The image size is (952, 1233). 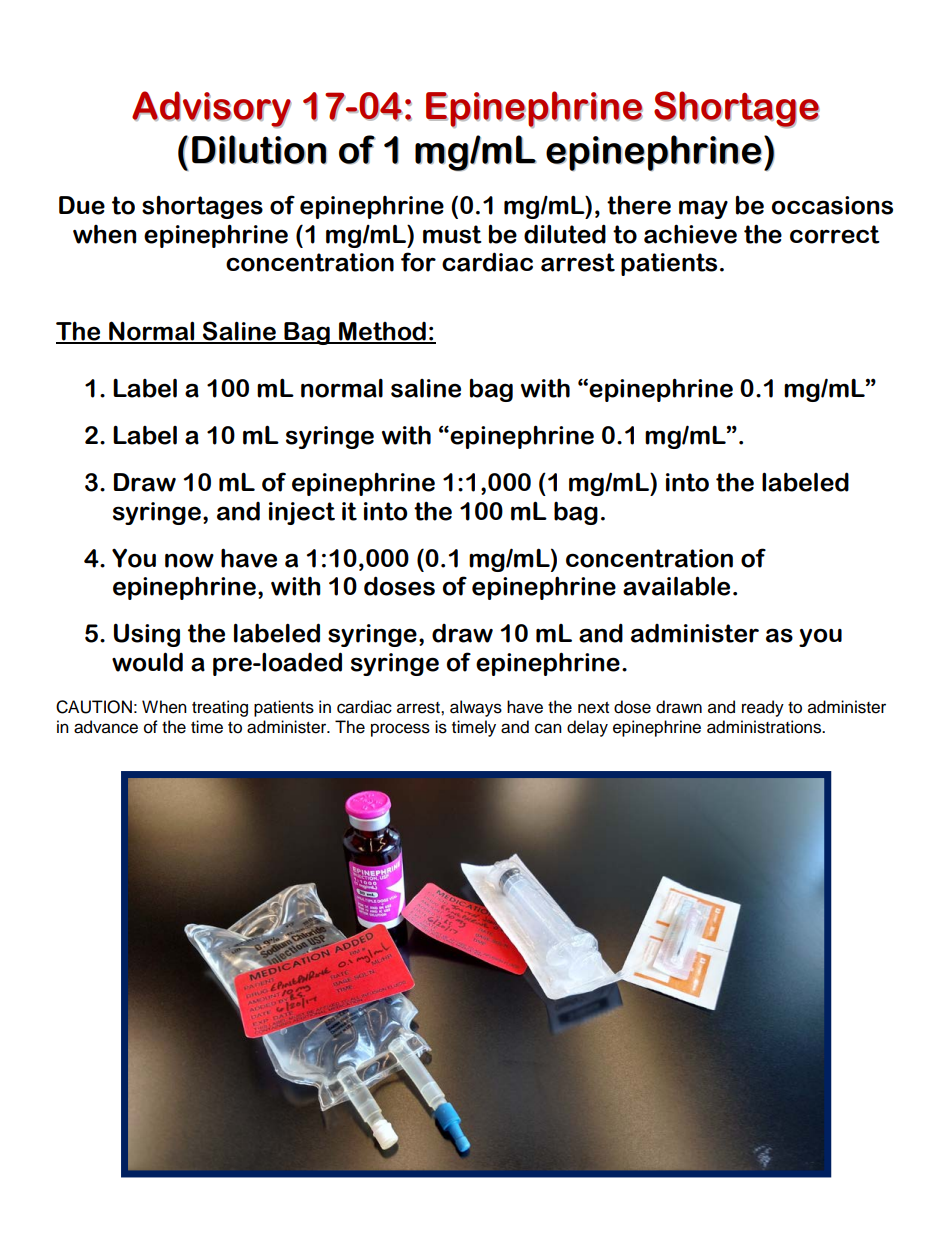 What do you see at coordinates (220, 708) in the screenshot?
I see `treating` at bounding box center [220, 708].
